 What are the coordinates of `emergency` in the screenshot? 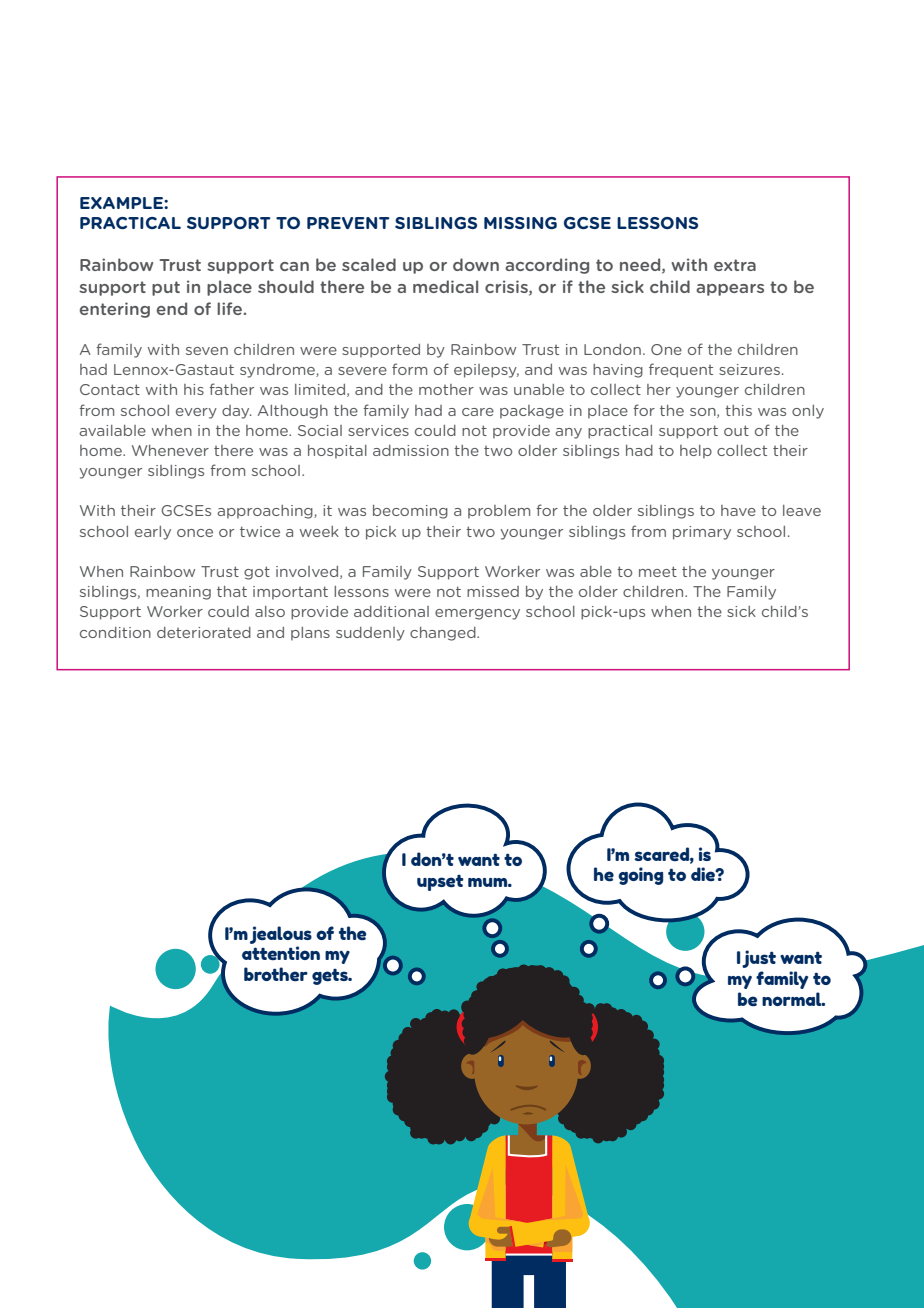 It's located at (477, 614).
